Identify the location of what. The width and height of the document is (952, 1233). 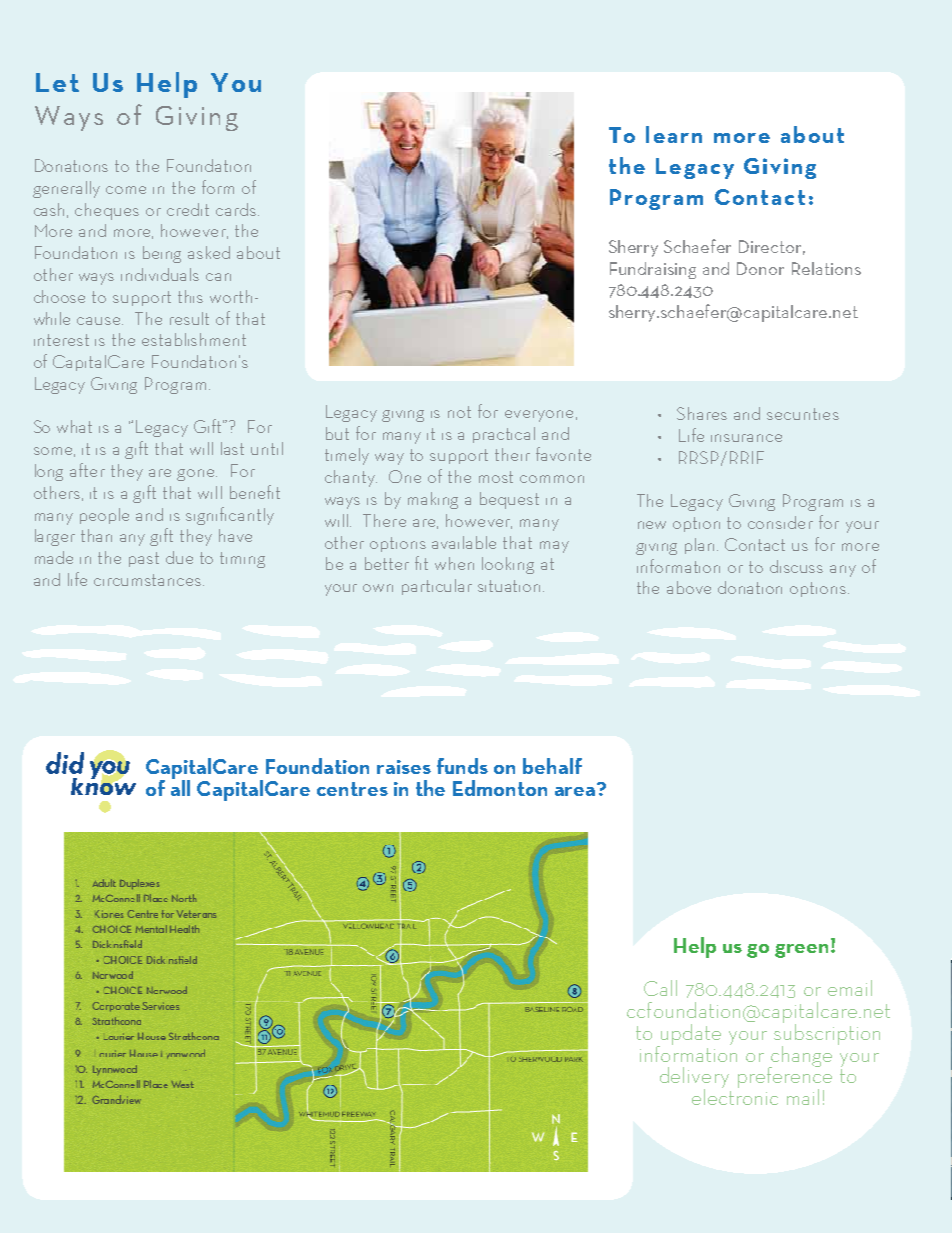
(74, 426).
